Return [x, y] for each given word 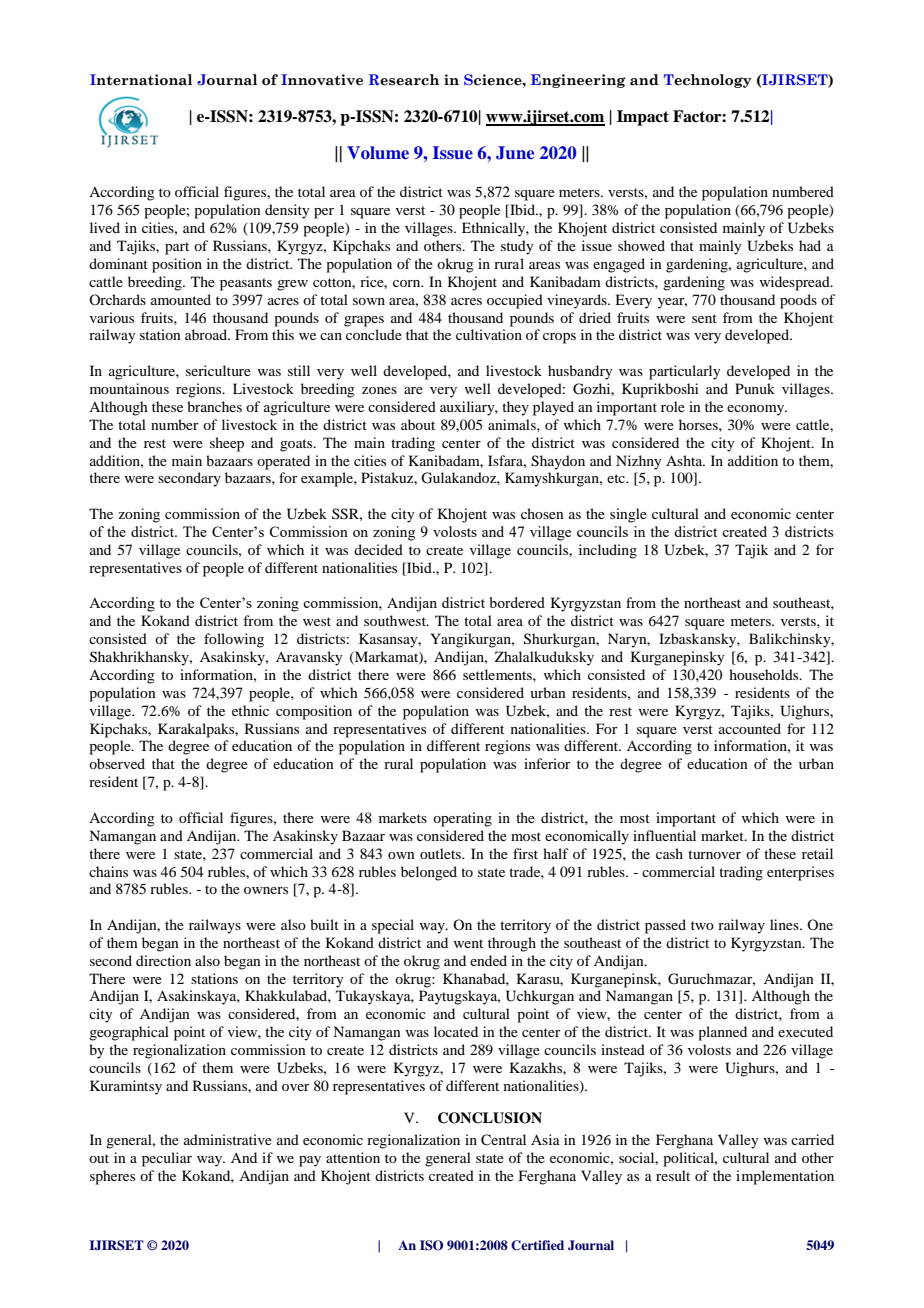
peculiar [167, 1159]
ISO [431, 1245]
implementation [785, 1177]
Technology [708, 81]
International [141, 80]
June [515, 153]
